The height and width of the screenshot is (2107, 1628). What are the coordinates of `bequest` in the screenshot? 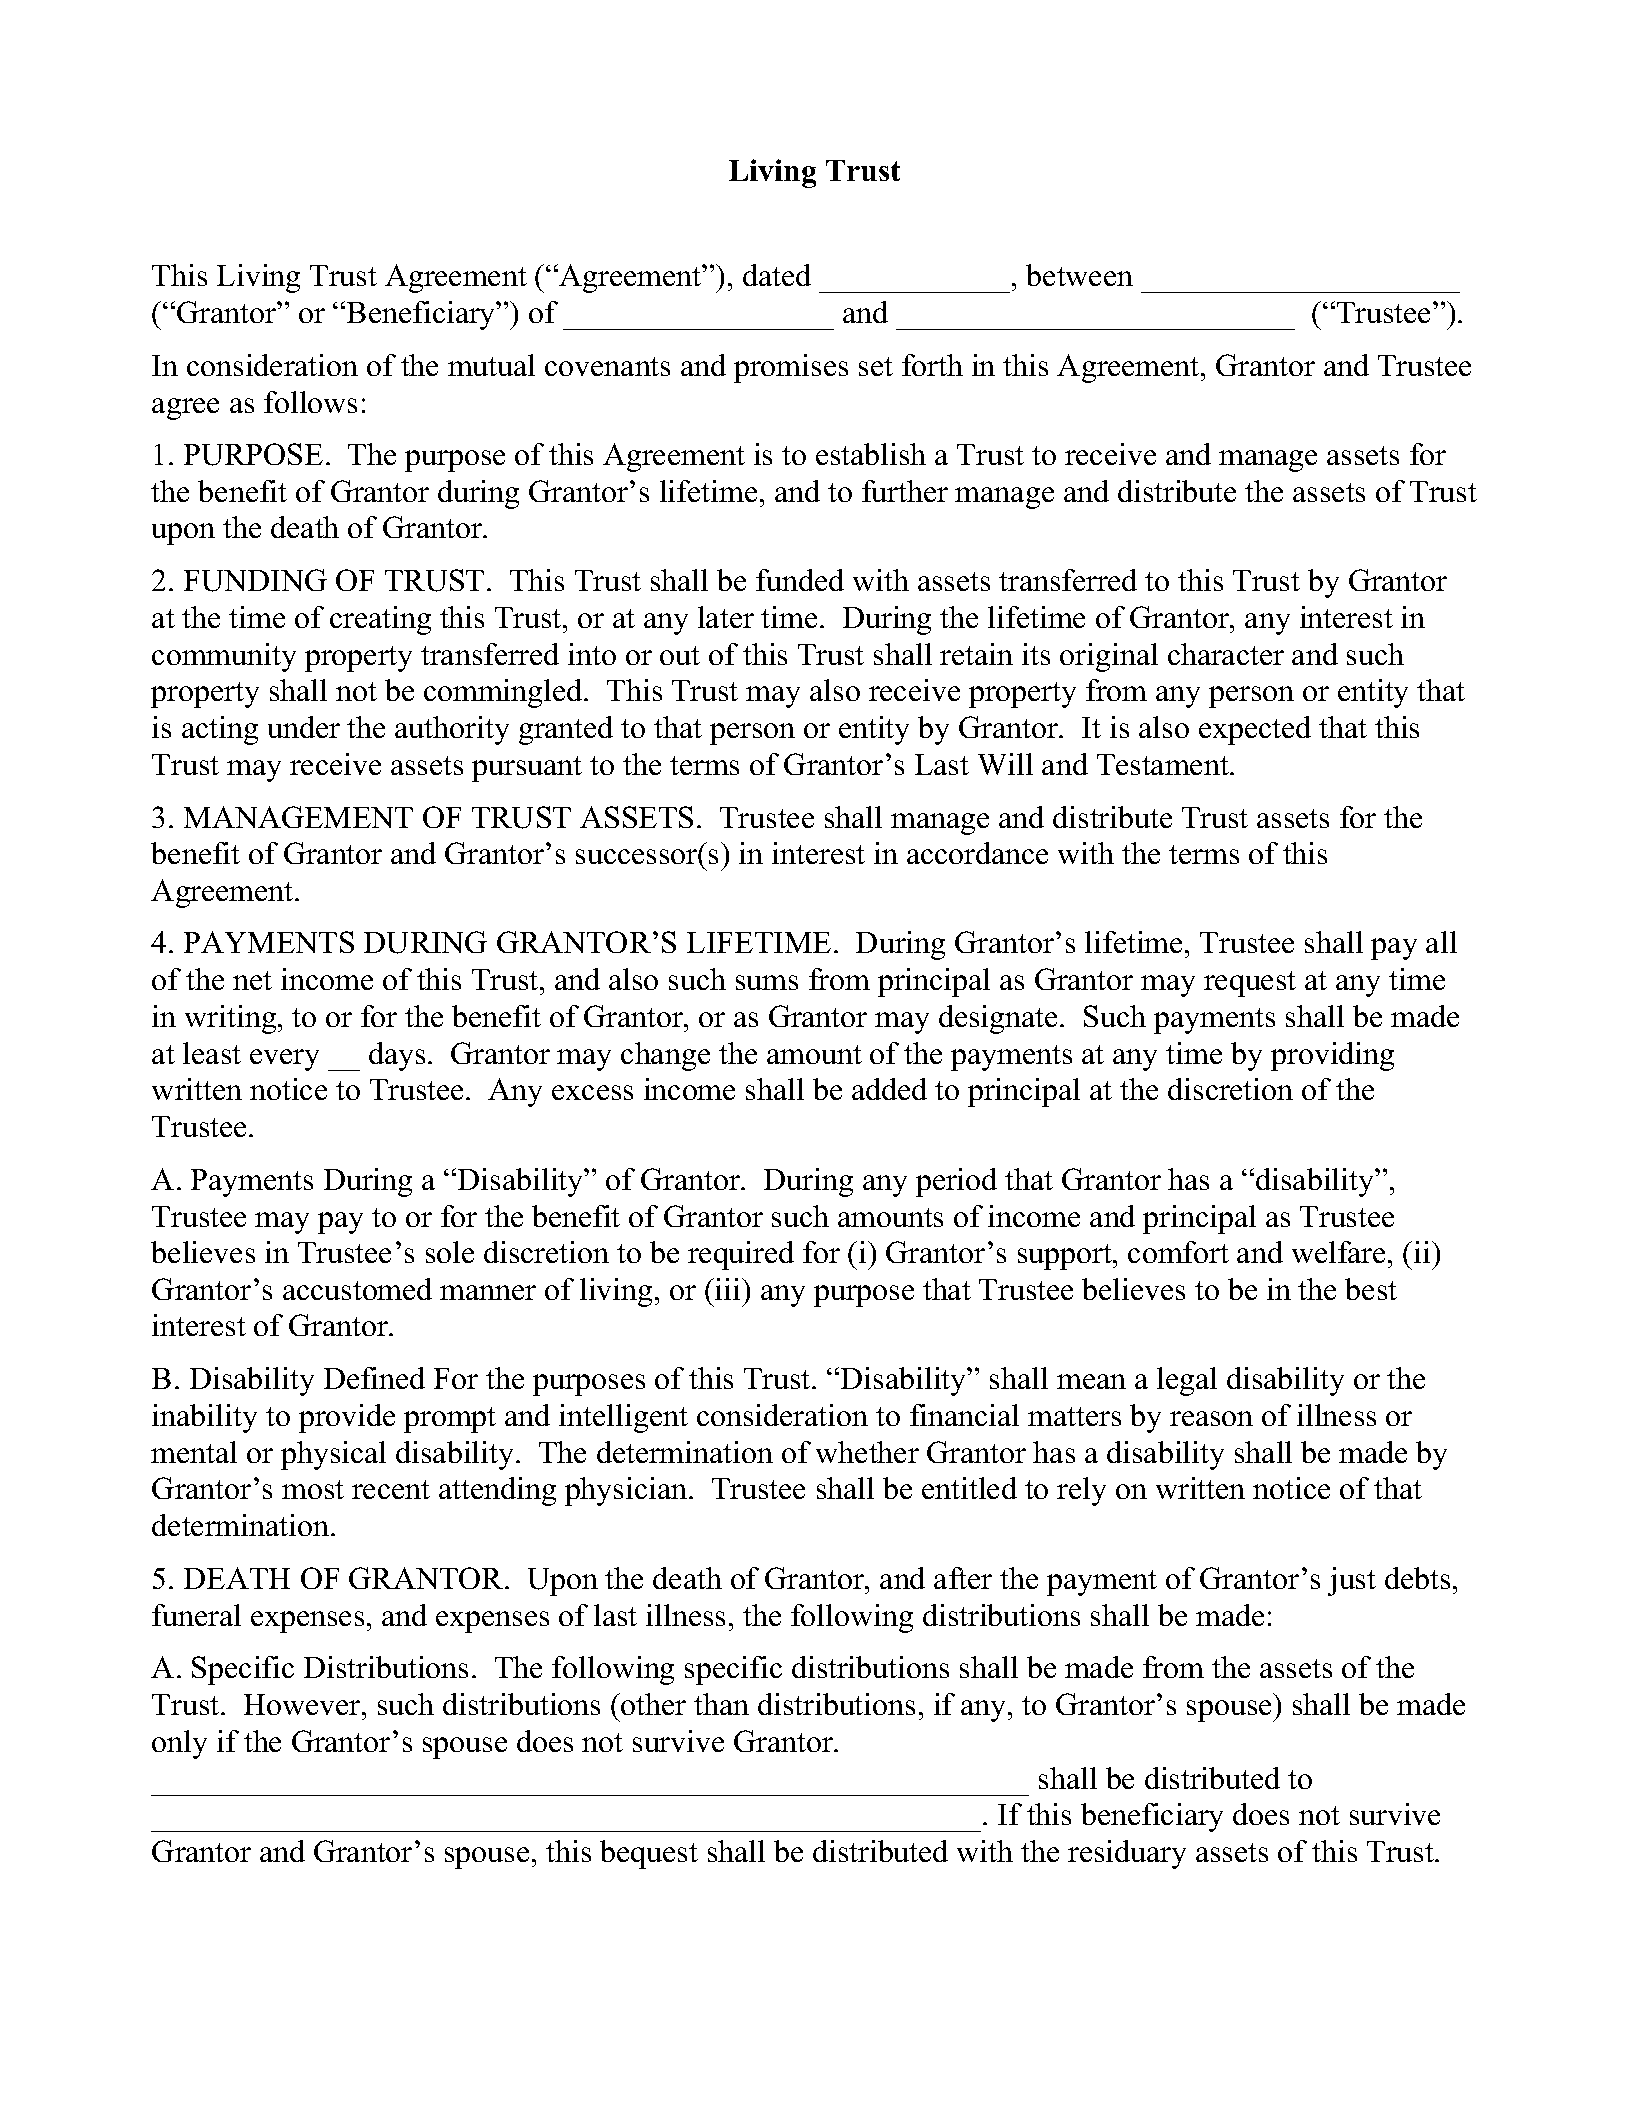 It's located at (649, 1854).
